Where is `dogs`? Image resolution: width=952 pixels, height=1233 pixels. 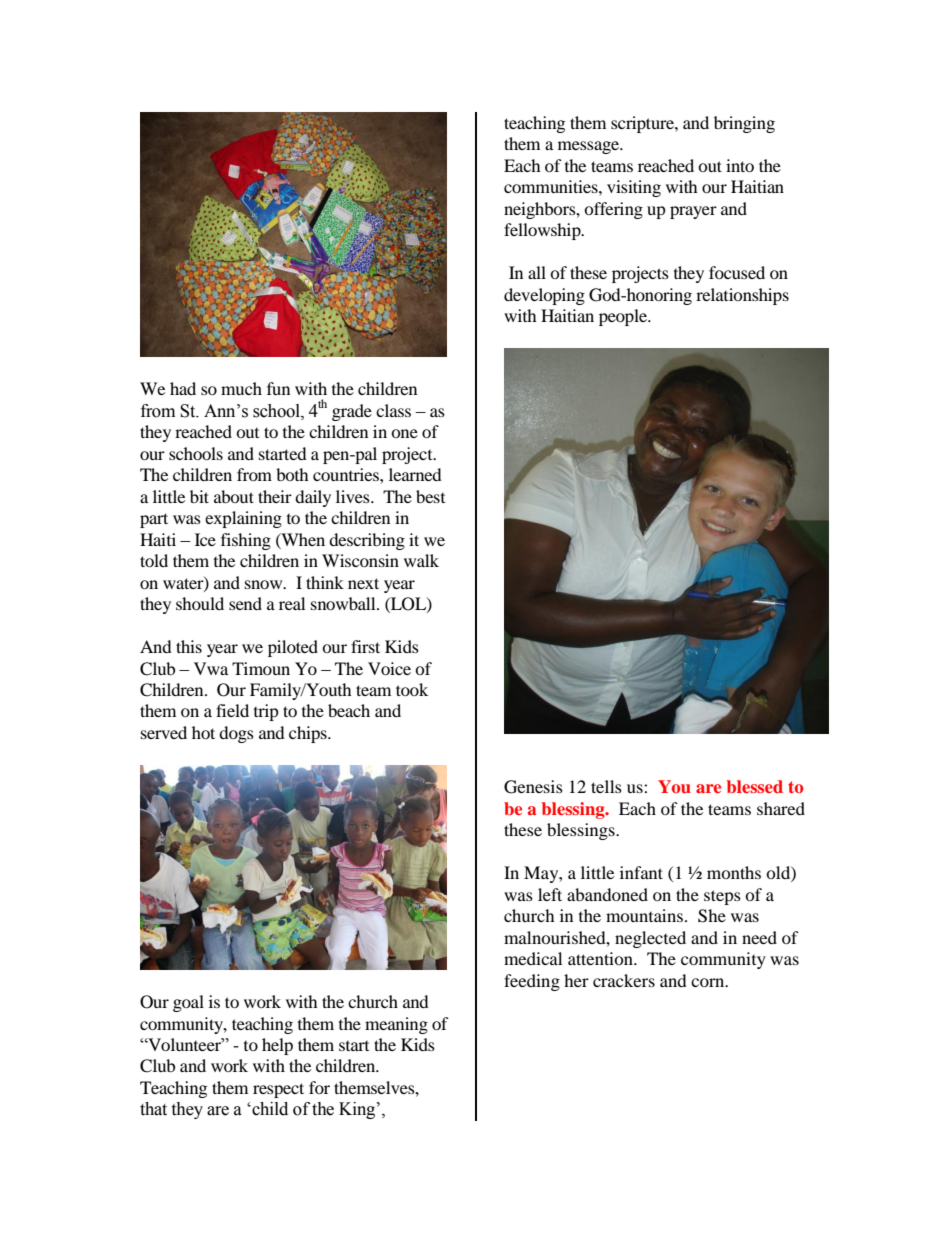 dogs is located at coordinates (236, 734).
